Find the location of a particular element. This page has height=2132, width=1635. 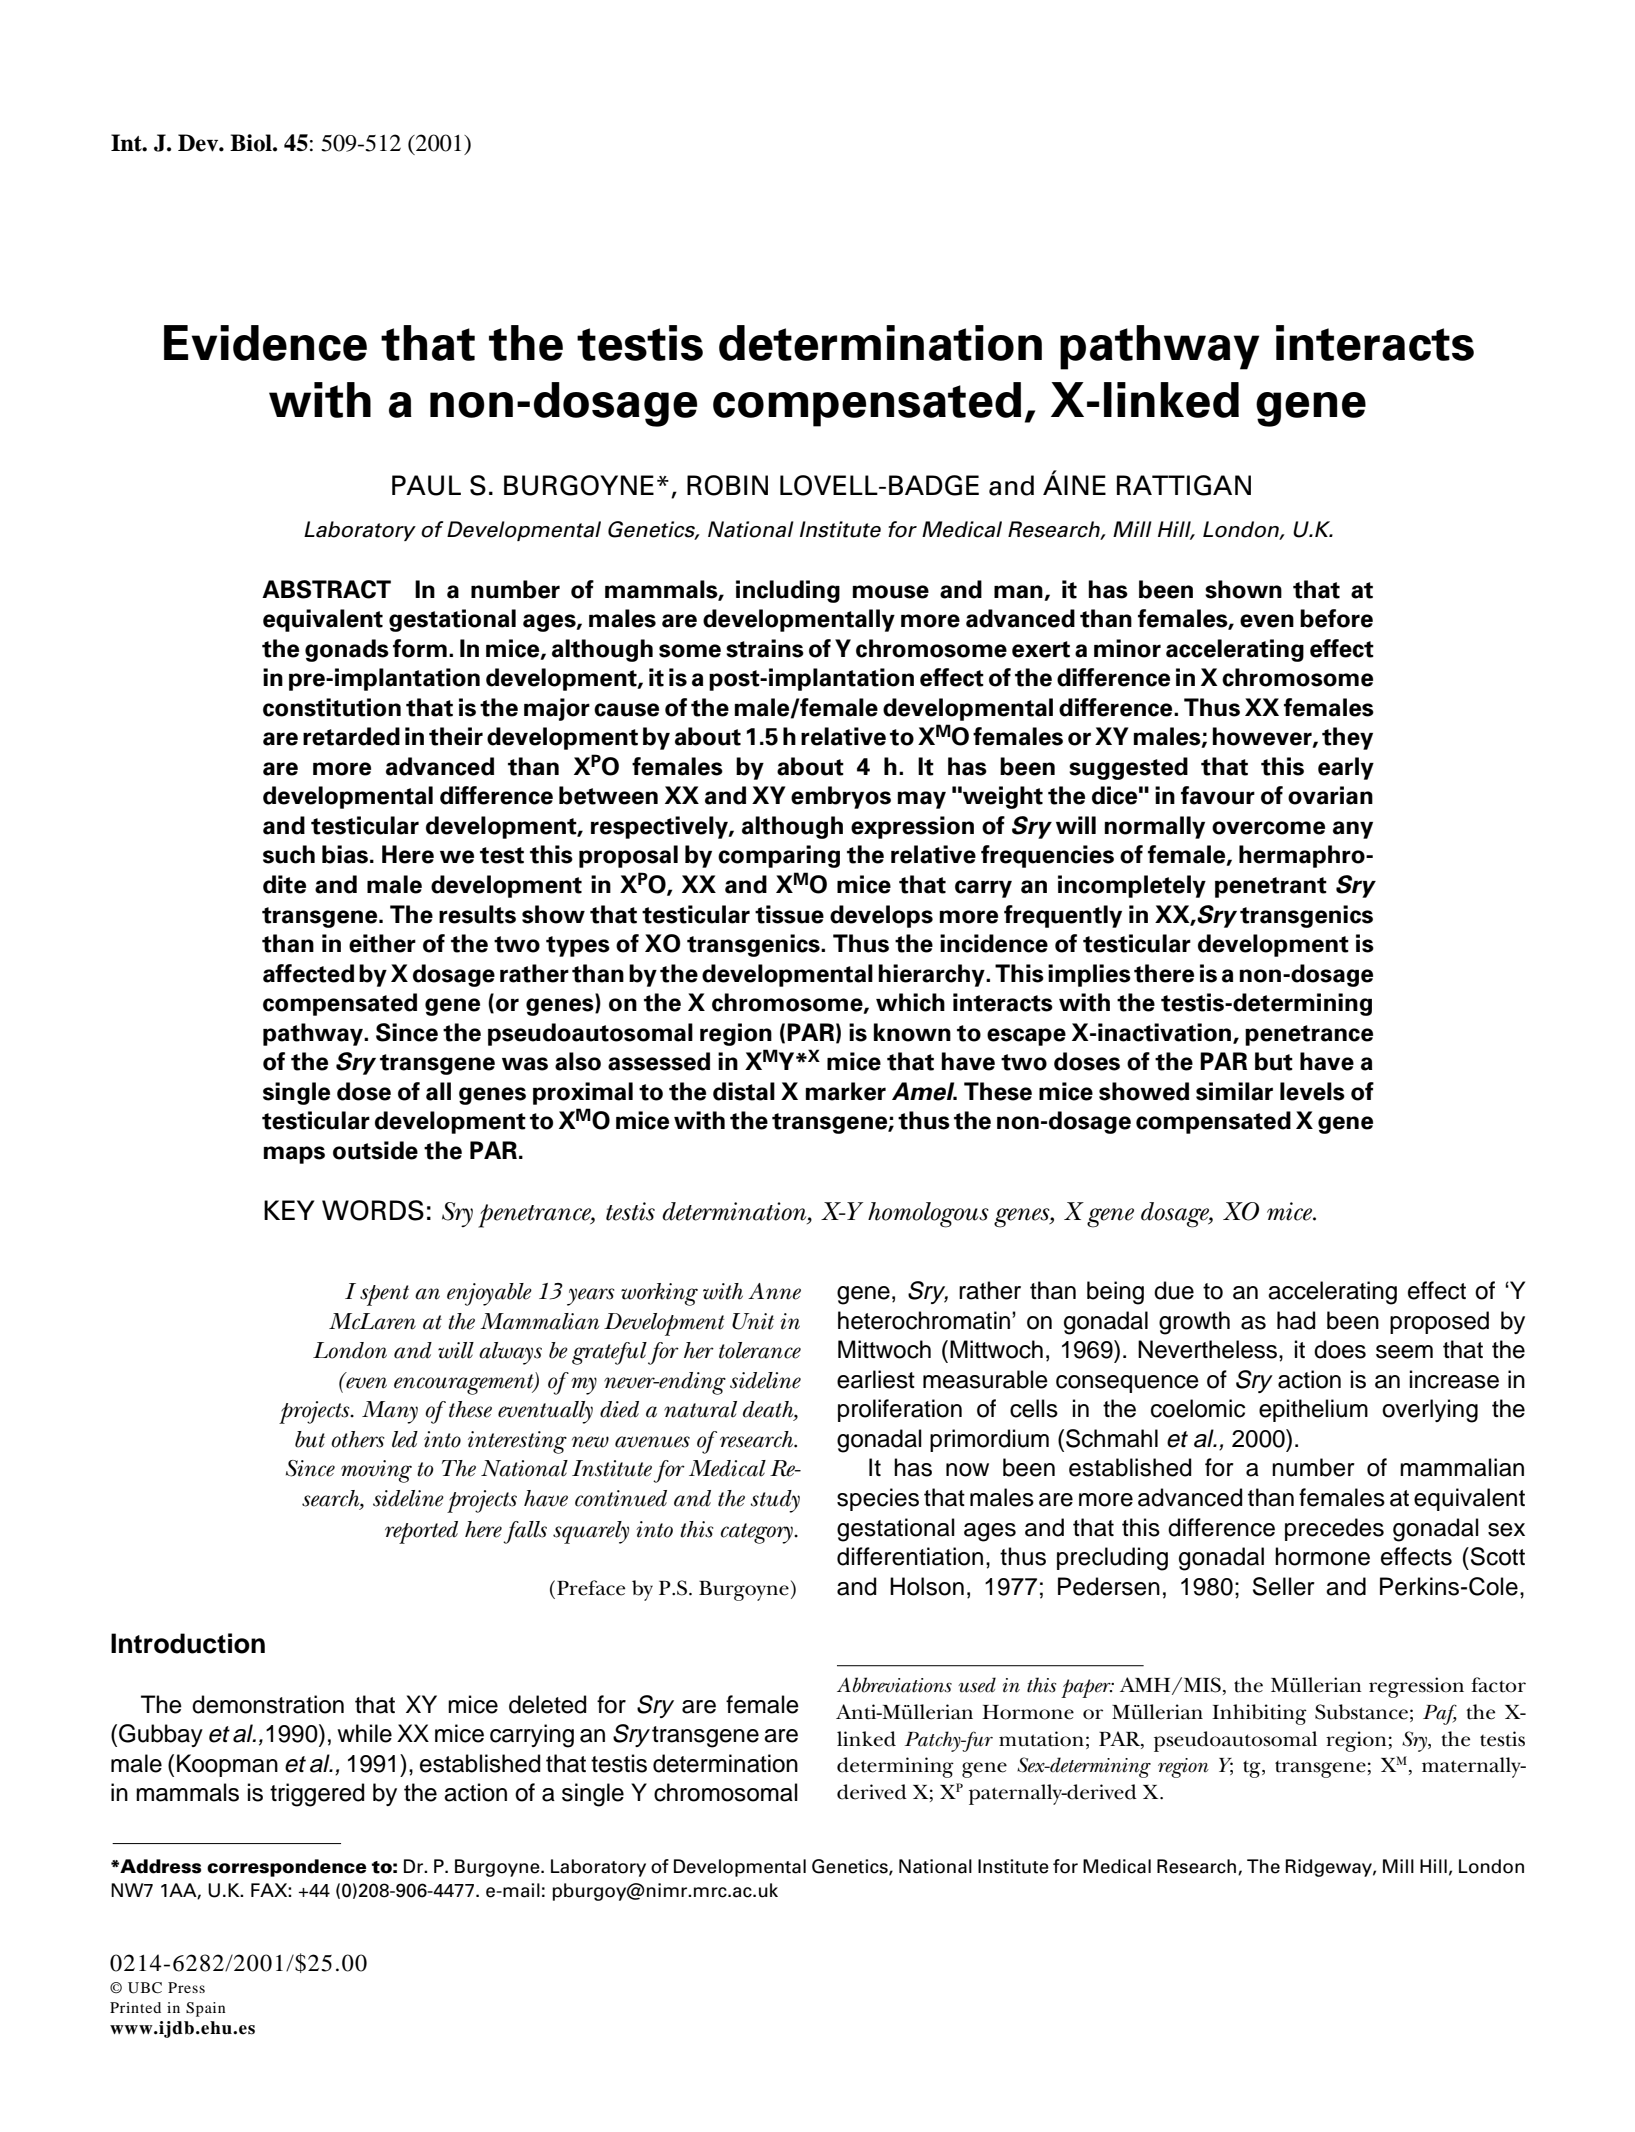

Many is located at coordinates (390, 1412).
